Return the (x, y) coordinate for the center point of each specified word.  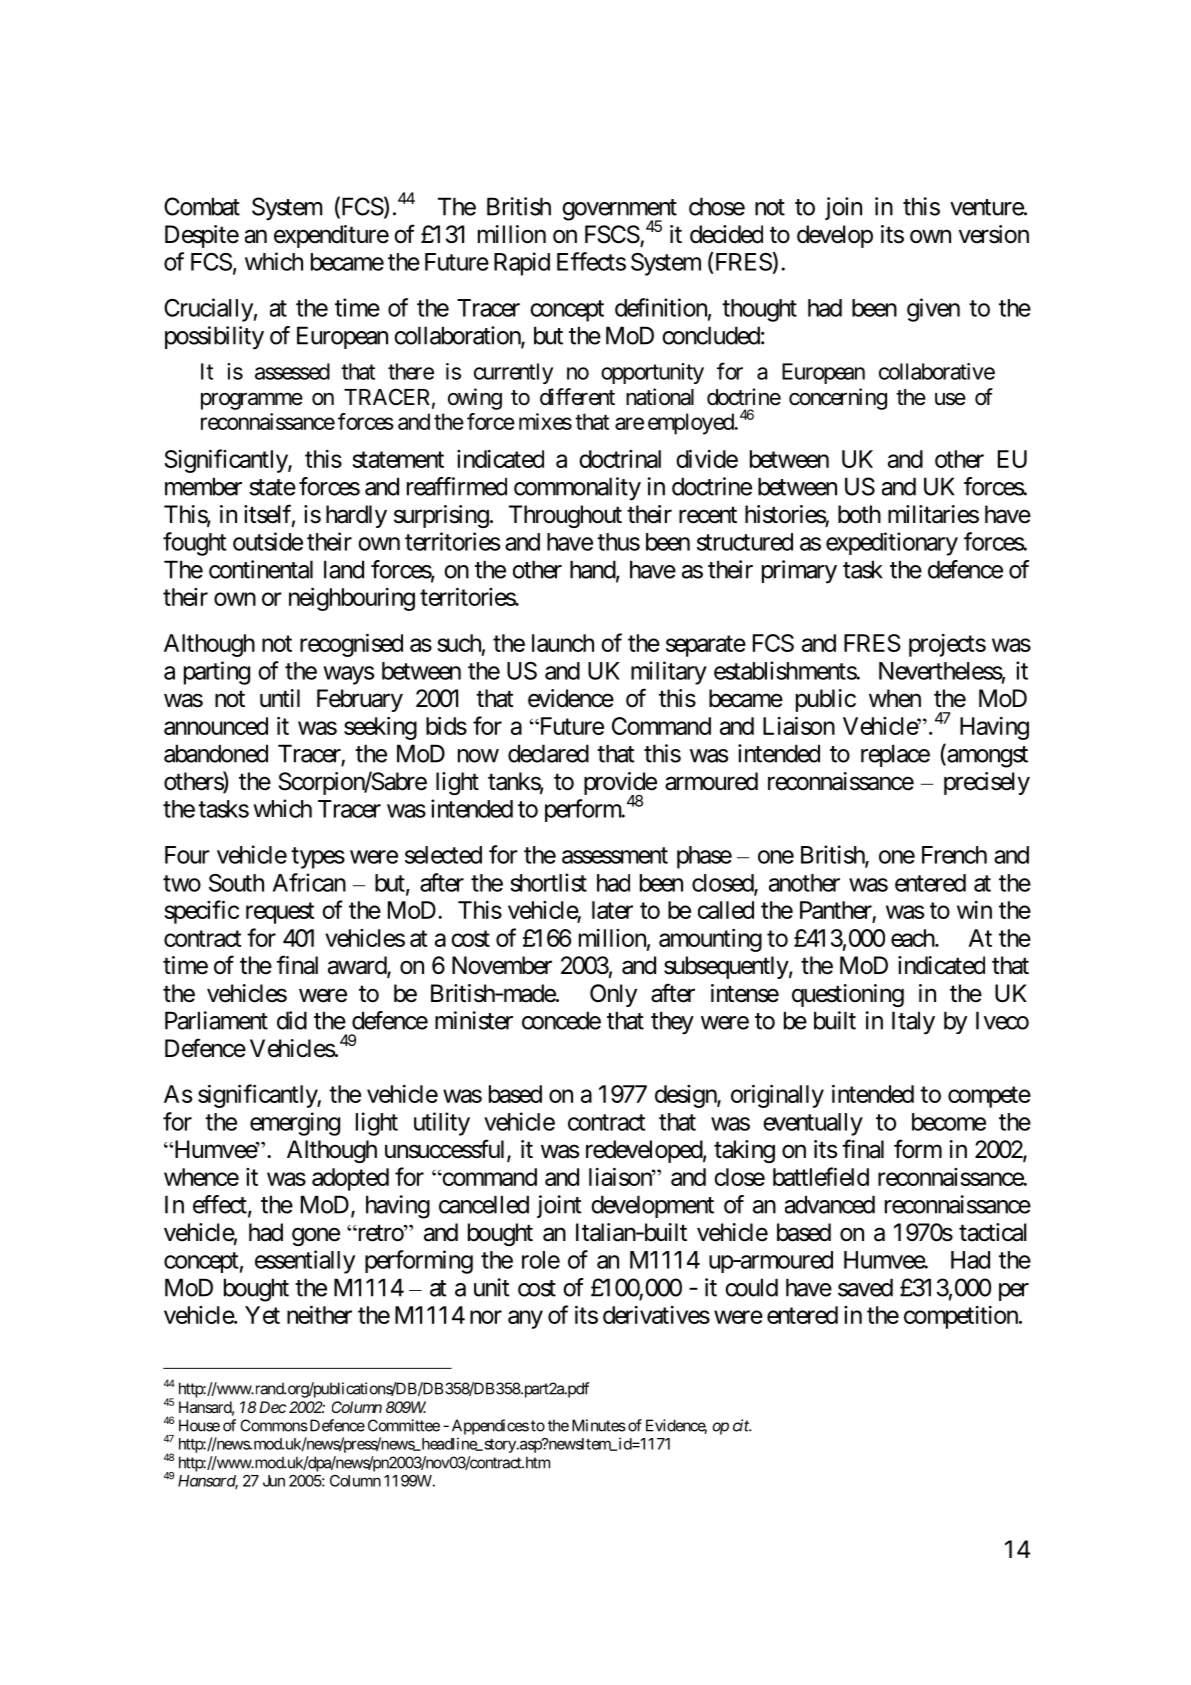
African (309, 882)
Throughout (565, 516)
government (619, 211)
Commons (274, 1425)
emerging (295, 1124)
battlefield (821, 1176)
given (933, 310)
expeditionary (892, 544)
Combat (202, 206)
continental (261, 569)
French (954, 855)
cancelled (484, 1204)
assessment (615, 855)
